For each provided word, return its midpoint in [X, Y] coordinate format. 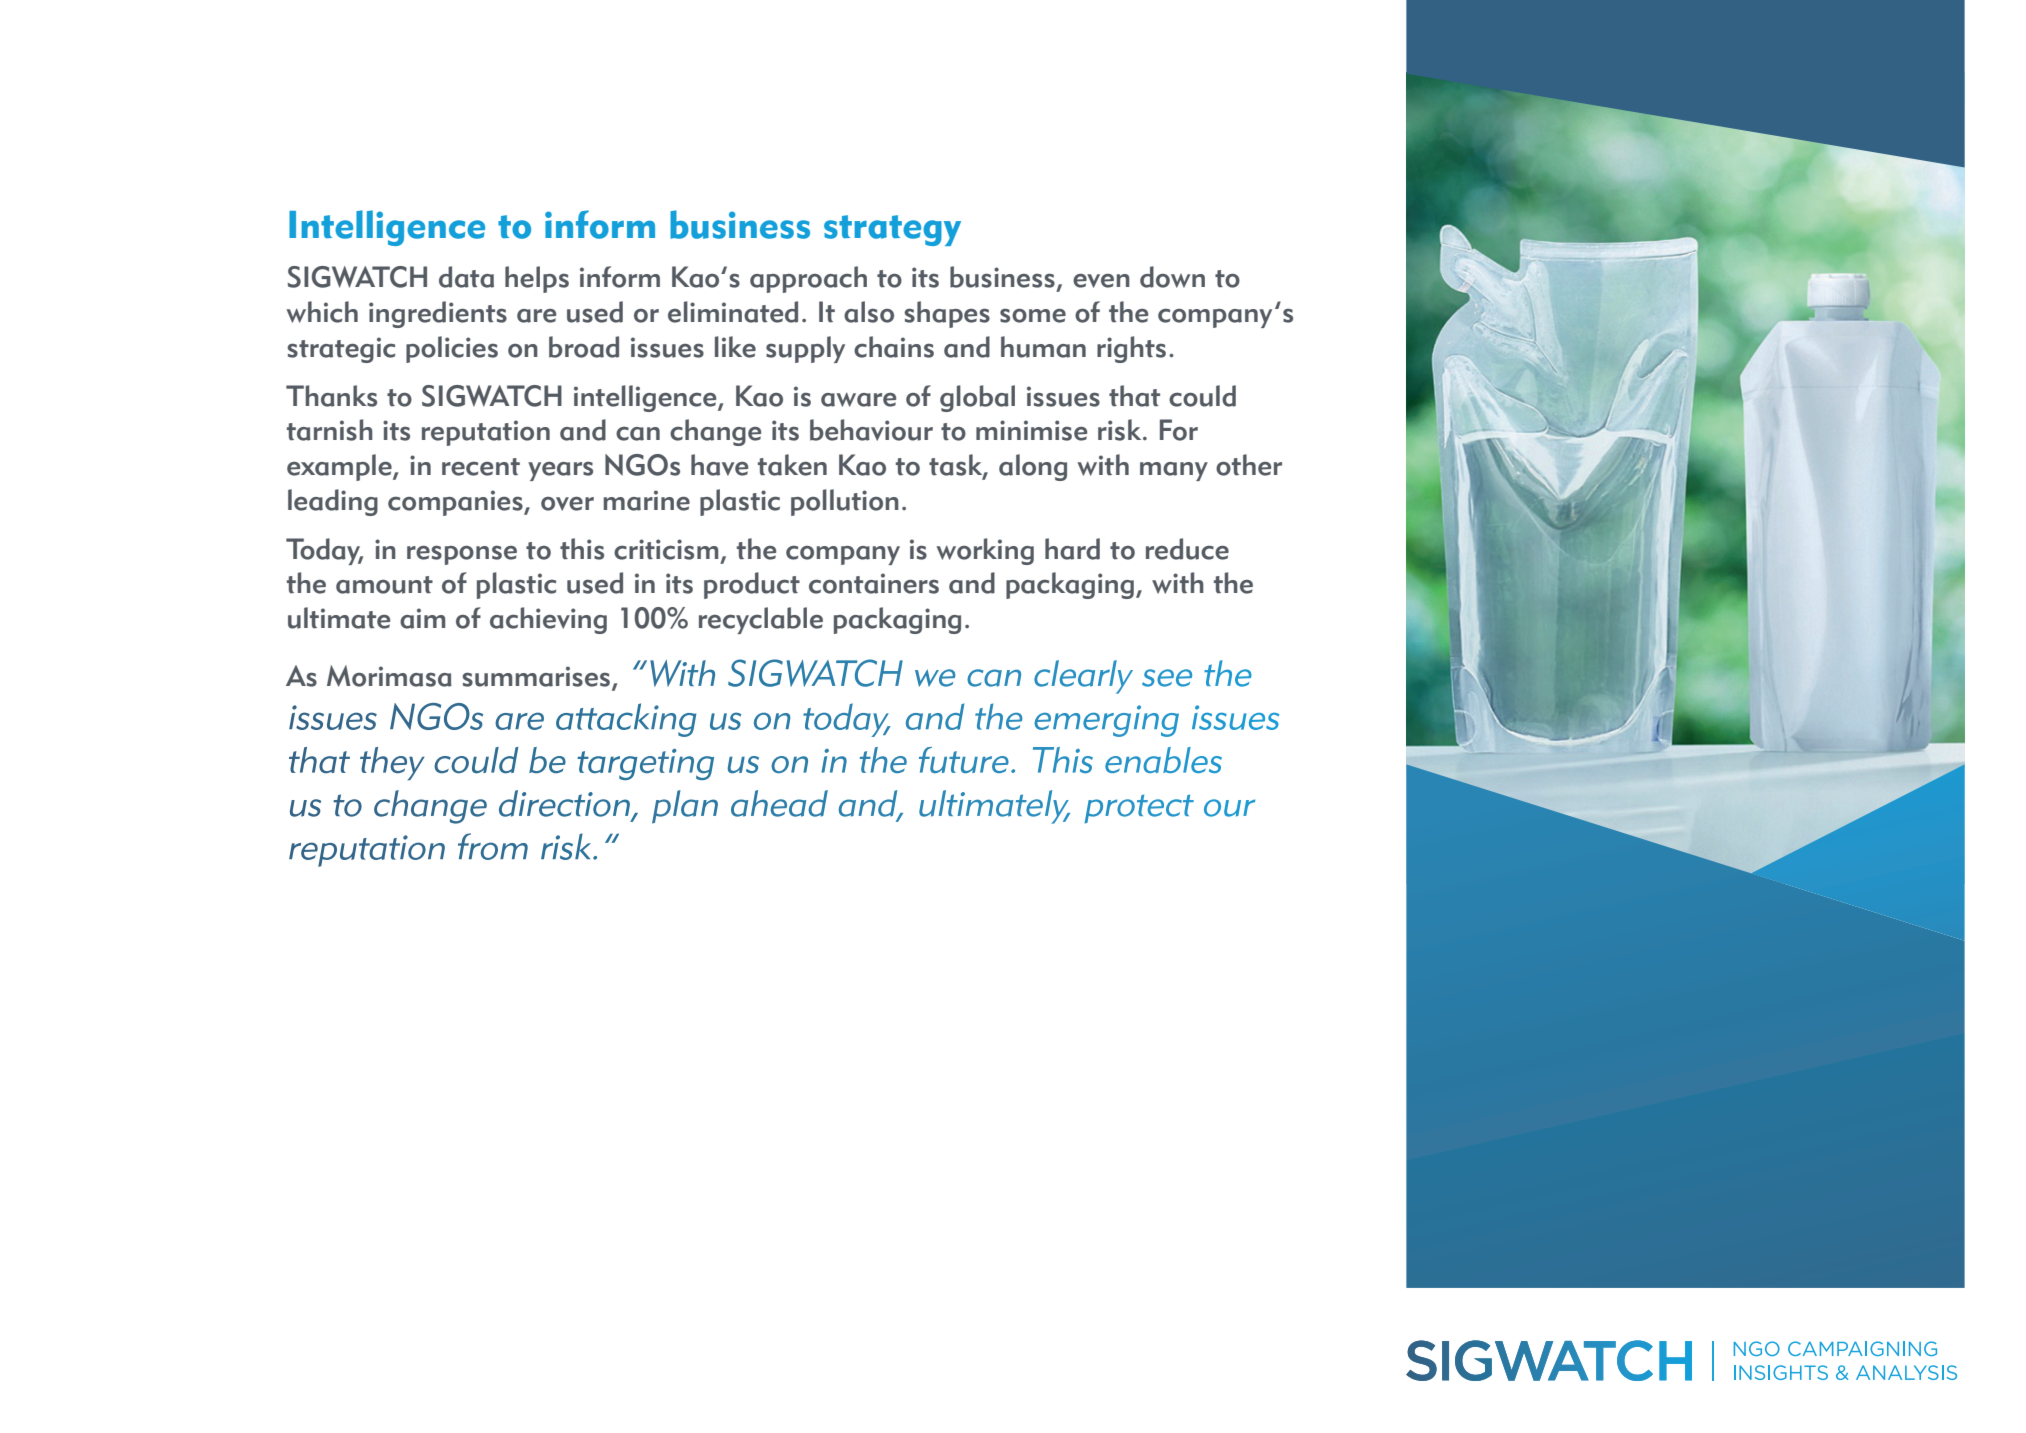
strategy [892, 230]
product [752, 585]
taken [792, 465]
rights [1131, 349]
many [1174, 471]
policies [452, 349]
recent [481, 467]
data [466, 277]
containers [874, 583]
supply [805, 349]
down [1172, 277]
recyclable [761, 620]
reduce [1187, 549]
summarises [537, 677]
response [462, 555]
